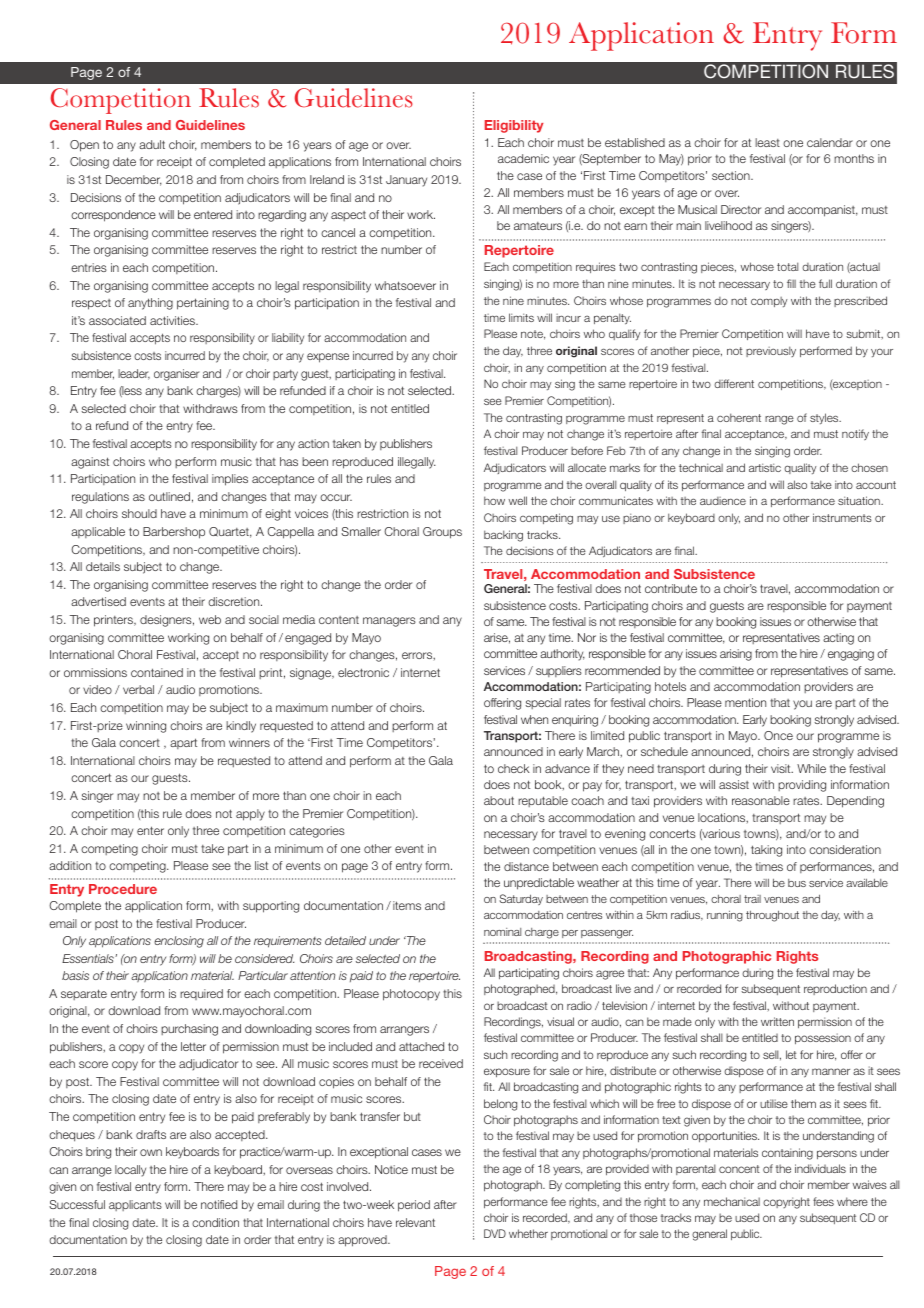 This screenshot has width=924, height=1308. I want to click on outlined, so click(169, 496).
